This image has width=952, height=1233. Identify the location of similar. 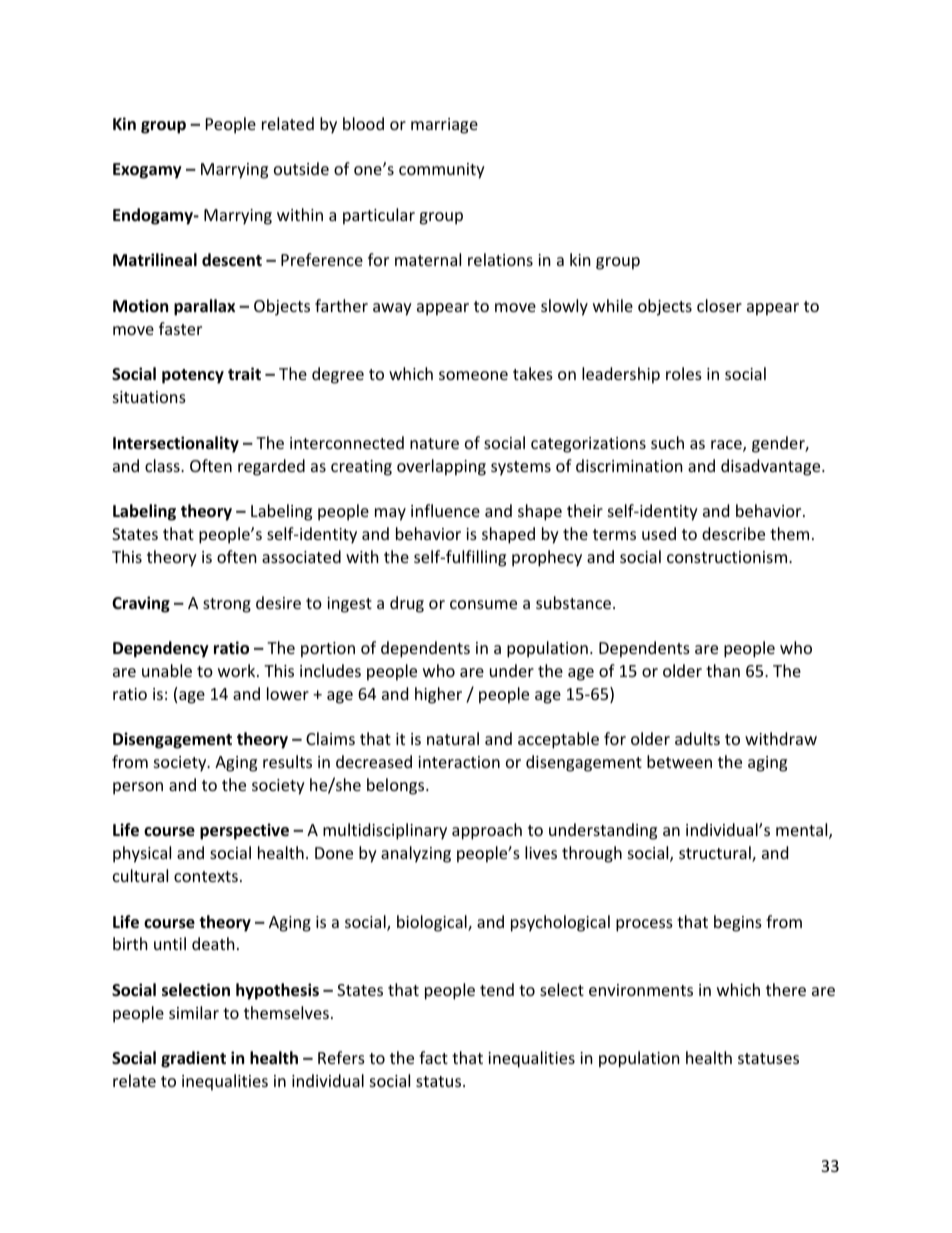
(194, 1012).
